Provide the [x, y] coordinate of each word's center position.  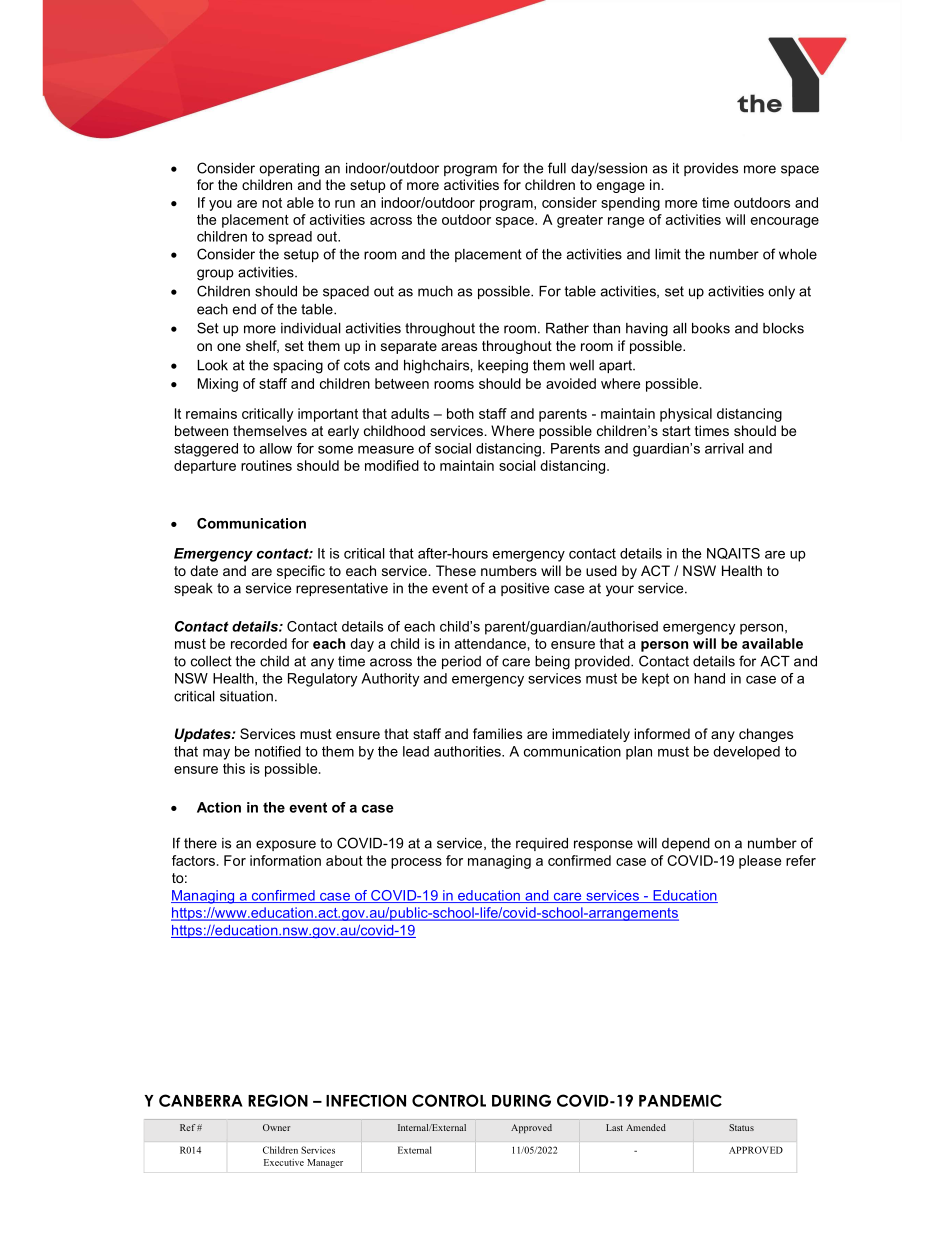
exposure [286, 845]
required [542, 844]
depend [686, 844]
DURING [521, 1100]
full [557, 168]
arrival [724, 448]
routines [266, 465]
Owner [276, 1127]
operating [289, 170]
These [456, 570]
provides [711, 169]
